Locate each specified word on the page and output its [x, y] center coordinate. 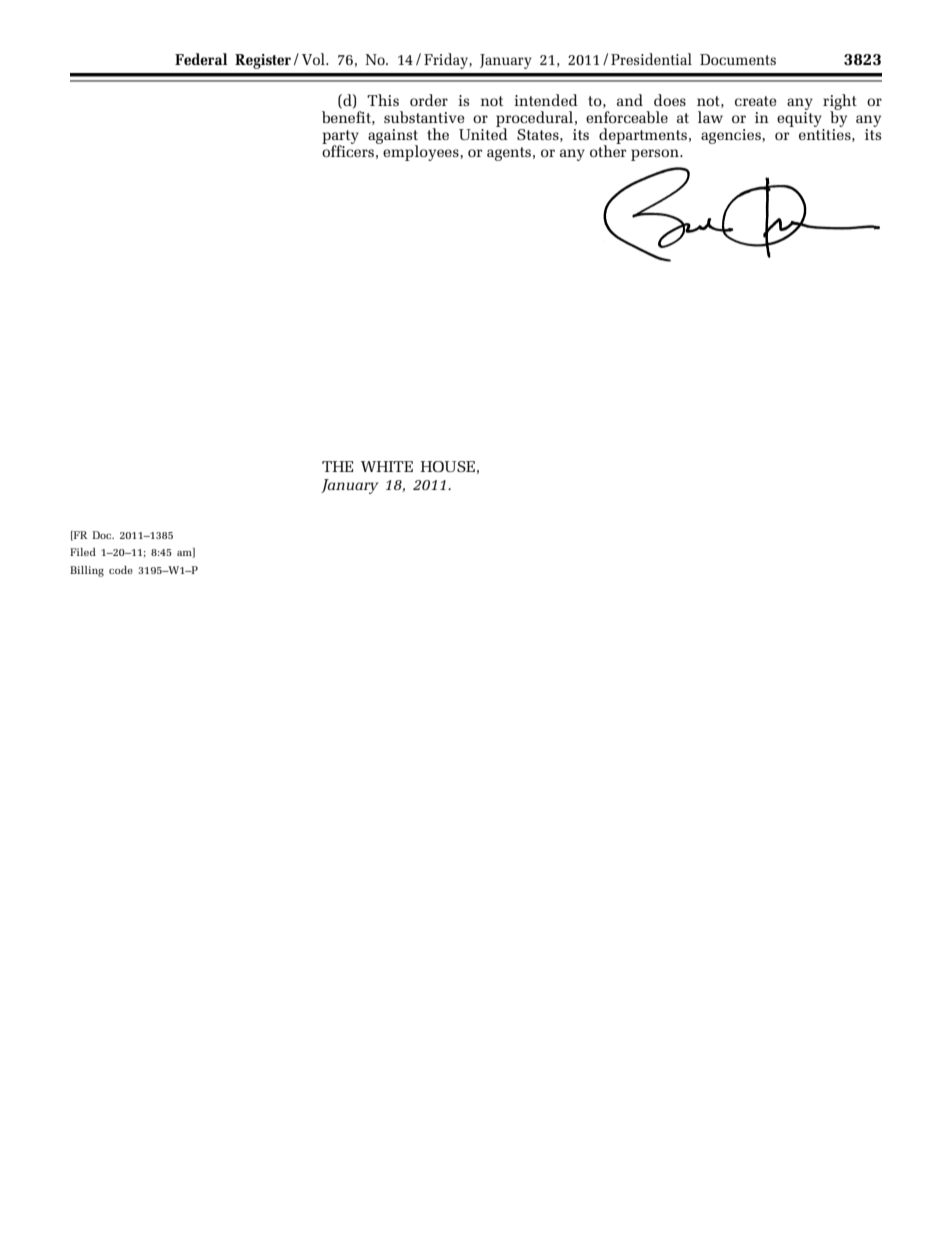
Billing [87, 571]
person [656, 155]
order [429, 100]
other [608, 150]
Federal [201, 59]
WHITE [387, 466]
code [121, 570]
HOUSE [448, 466]
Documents [738, 59]
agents [509, 154]
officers [348, 150]
